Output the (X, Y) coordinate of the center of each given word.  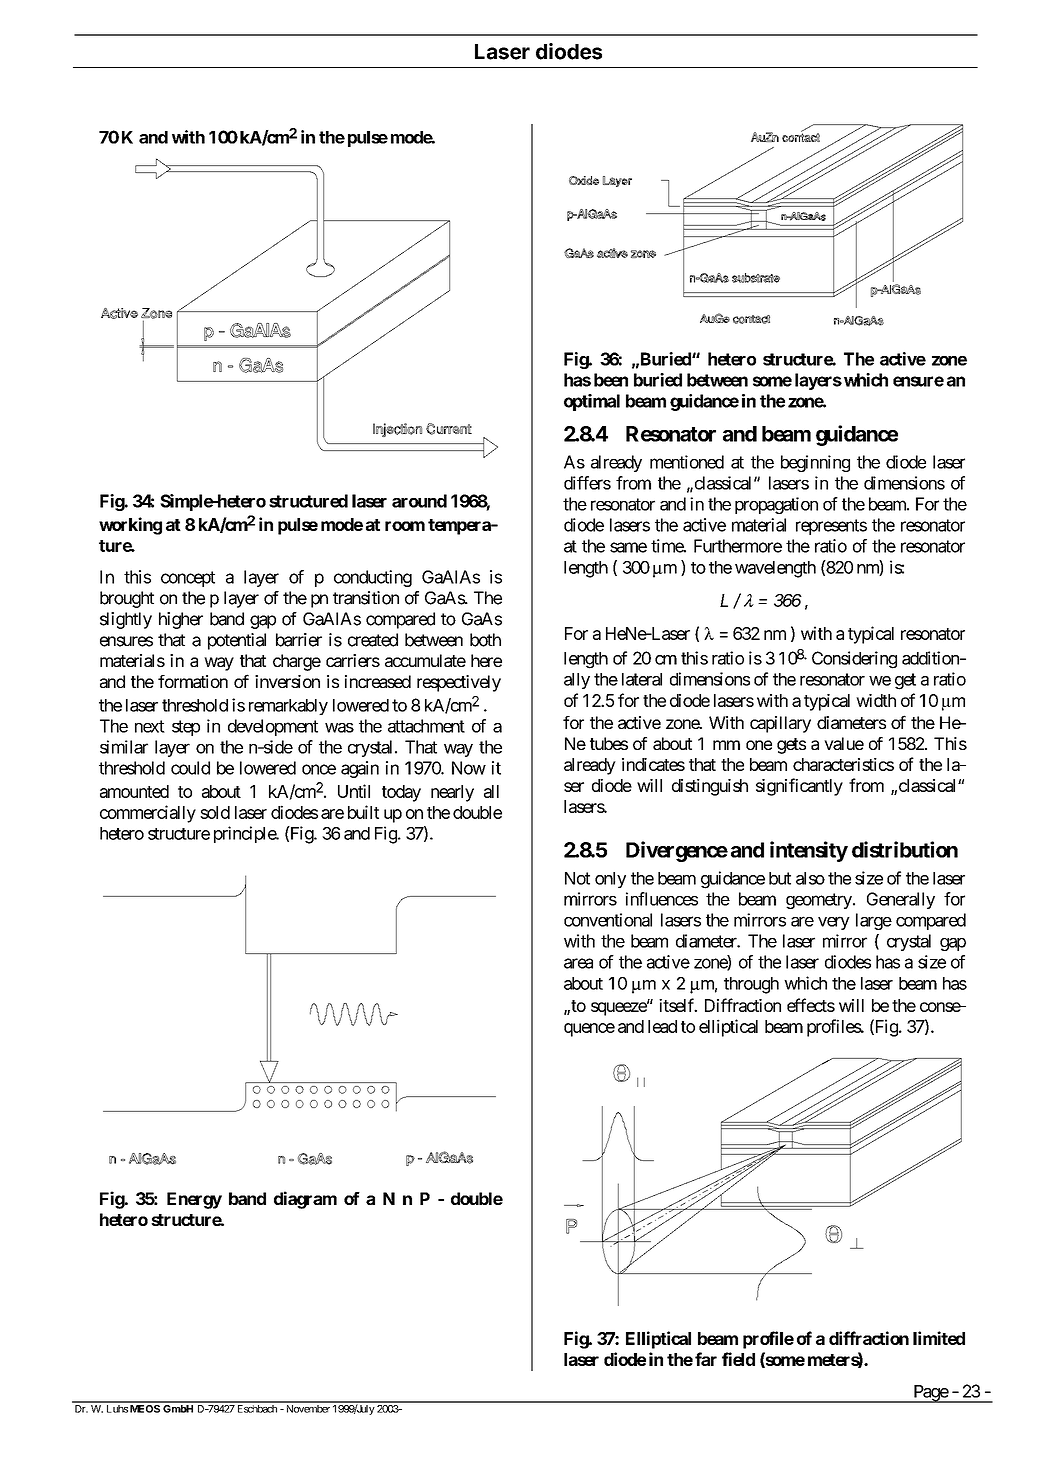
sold (215, 812)
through (751, 985)
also (810, 878)
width (876, 700)
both (485, 640)
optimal (592, 402)
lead (662, 1026)
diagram (305, 1200)
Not (577, 878)
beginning (815, 463)
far (706, 1359)
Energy (194, 1200)
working (130, 526)
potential (237, 641)
